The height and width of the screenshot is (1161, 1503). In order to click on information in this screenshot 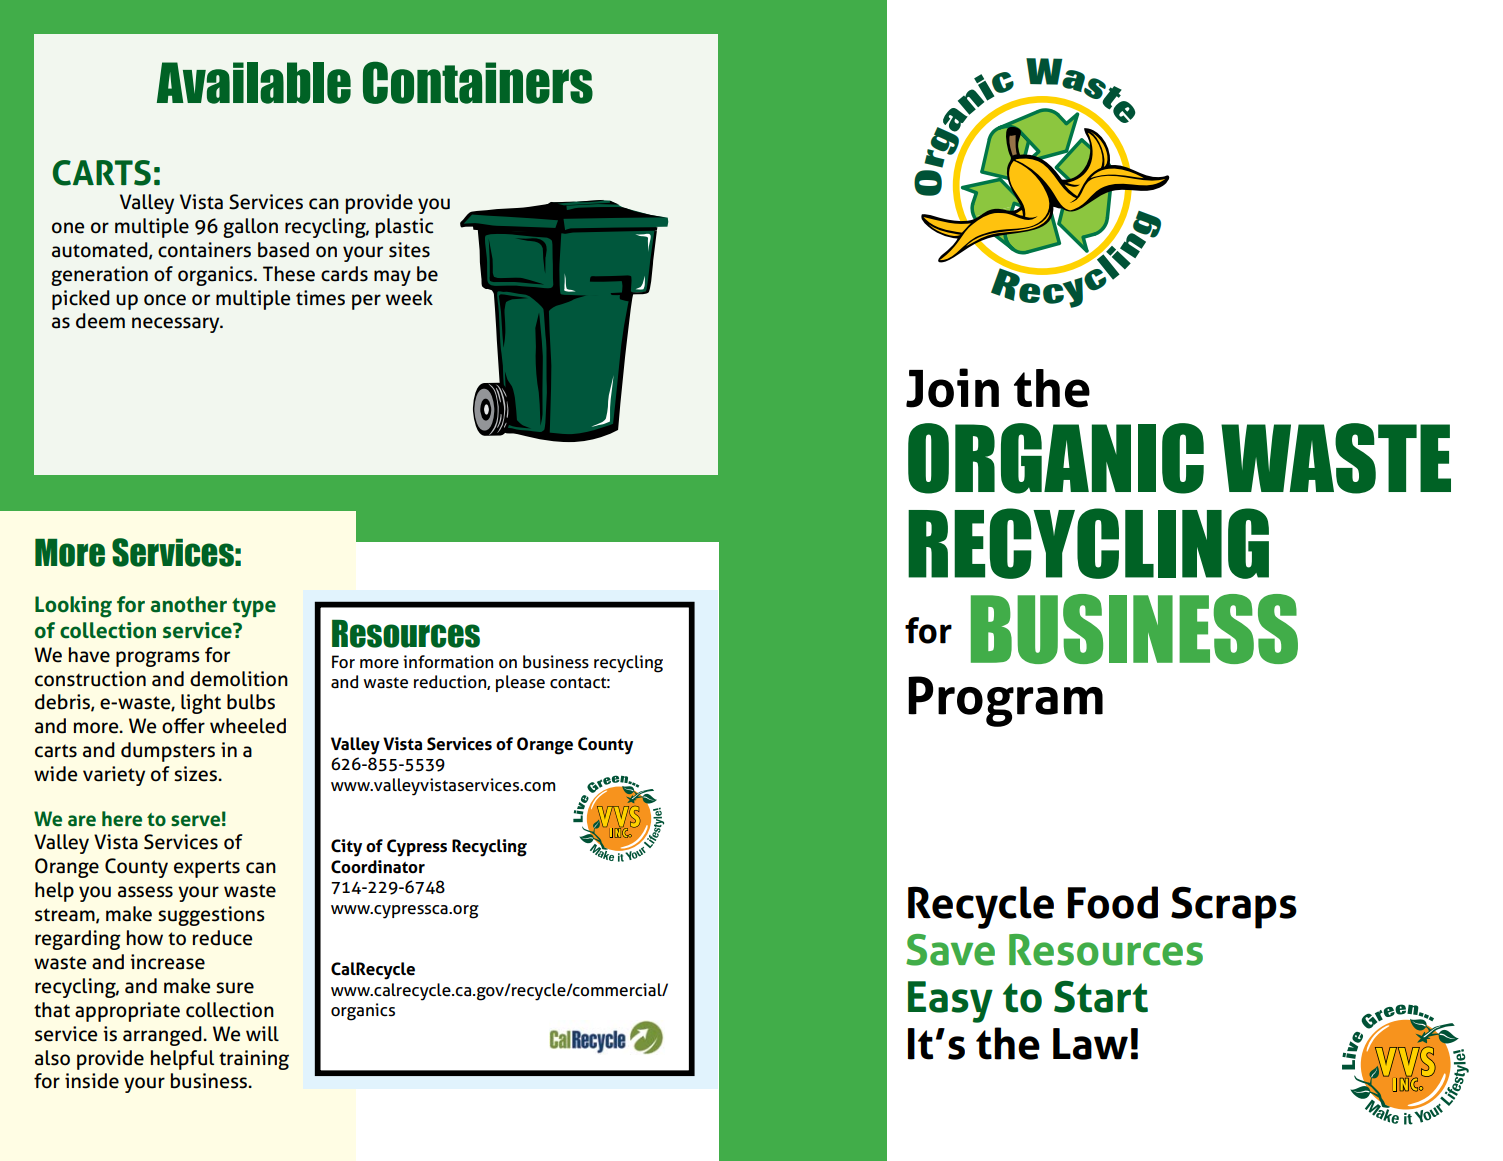, I will do `click(448, 662)`.
